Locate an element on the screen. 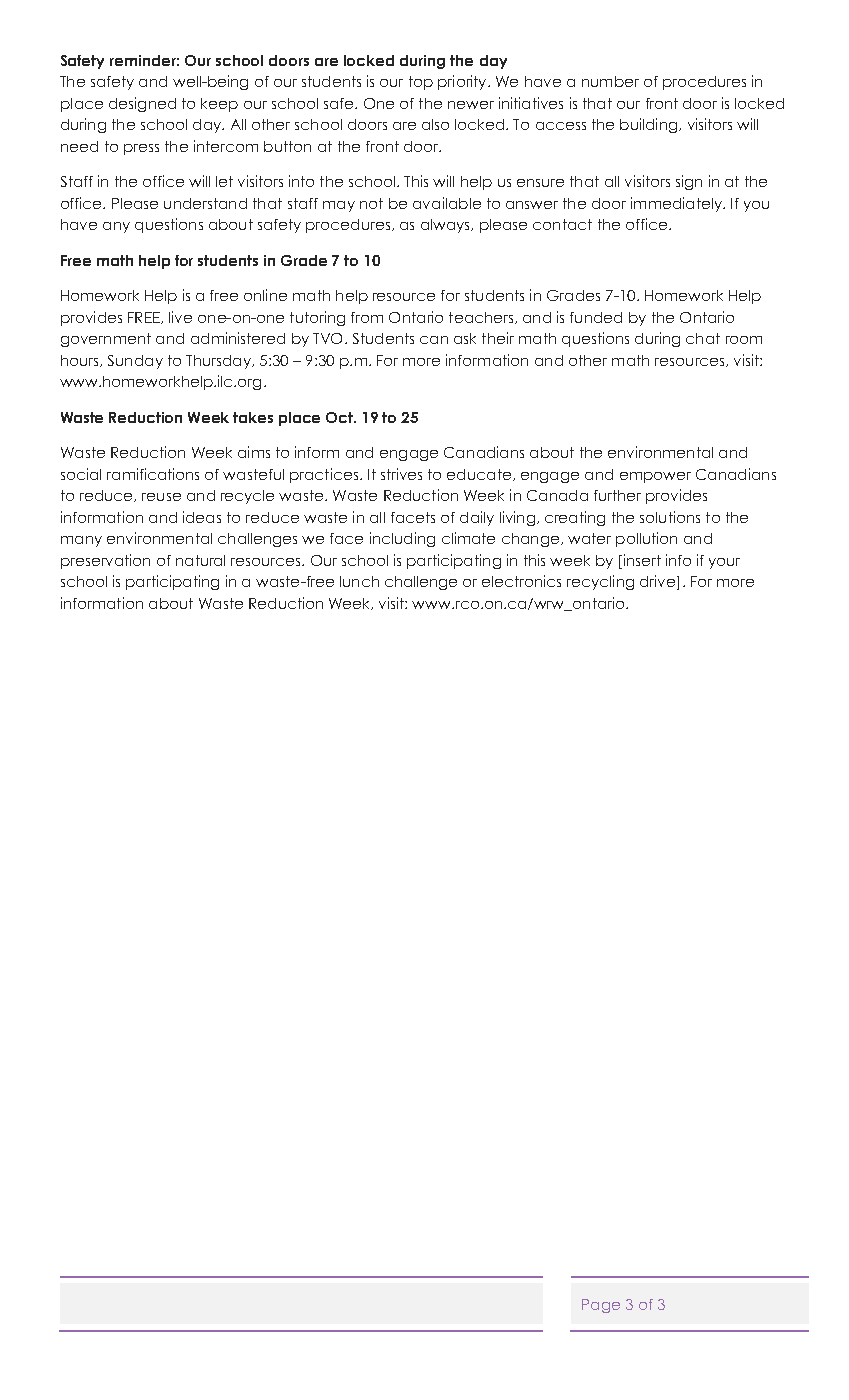 The height and width of the screenshot is (1400, 849). also is located at coordinates (435, 124).
